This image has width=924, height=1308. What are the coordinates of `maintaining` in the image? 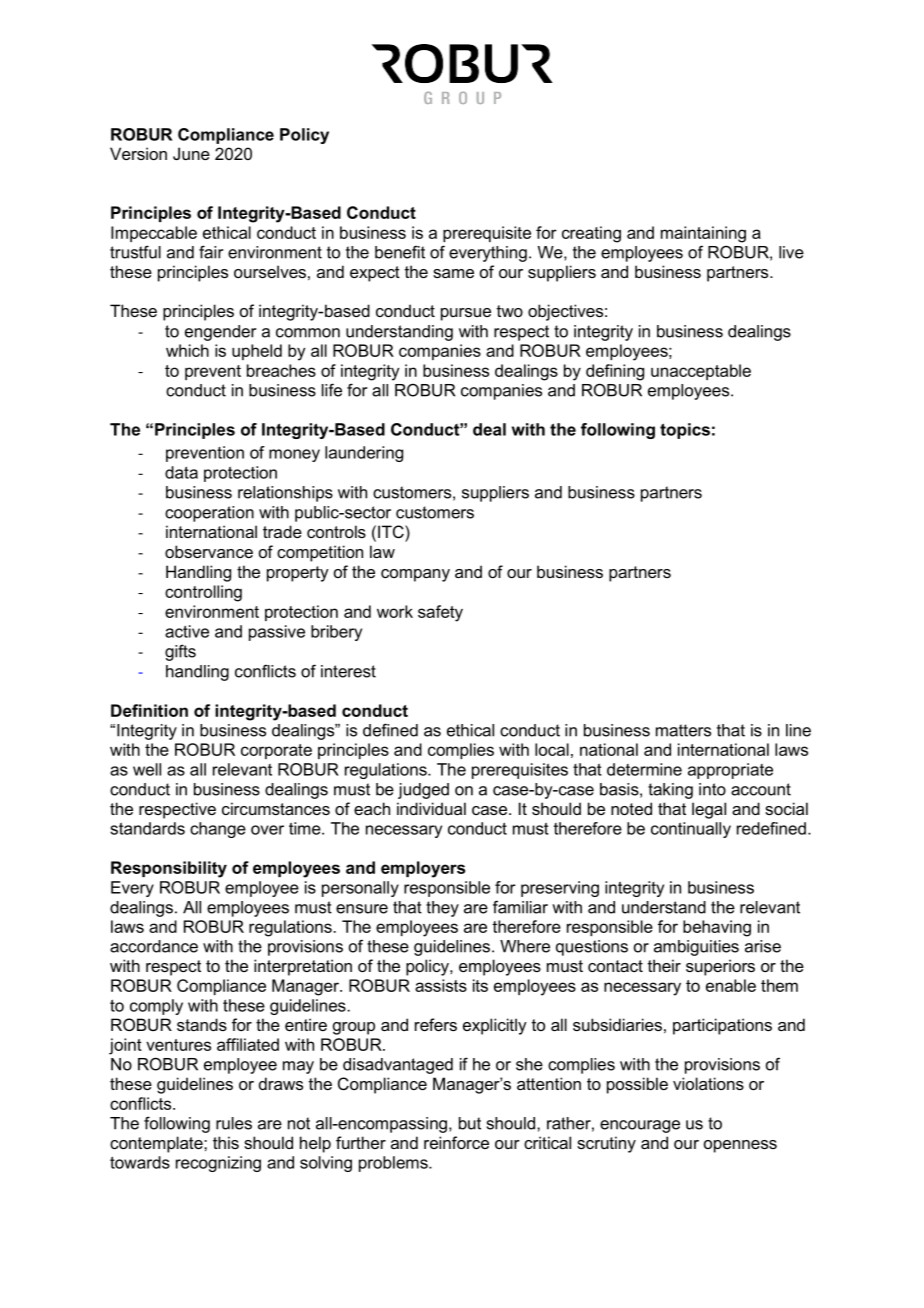 It's located at (703, 234).
